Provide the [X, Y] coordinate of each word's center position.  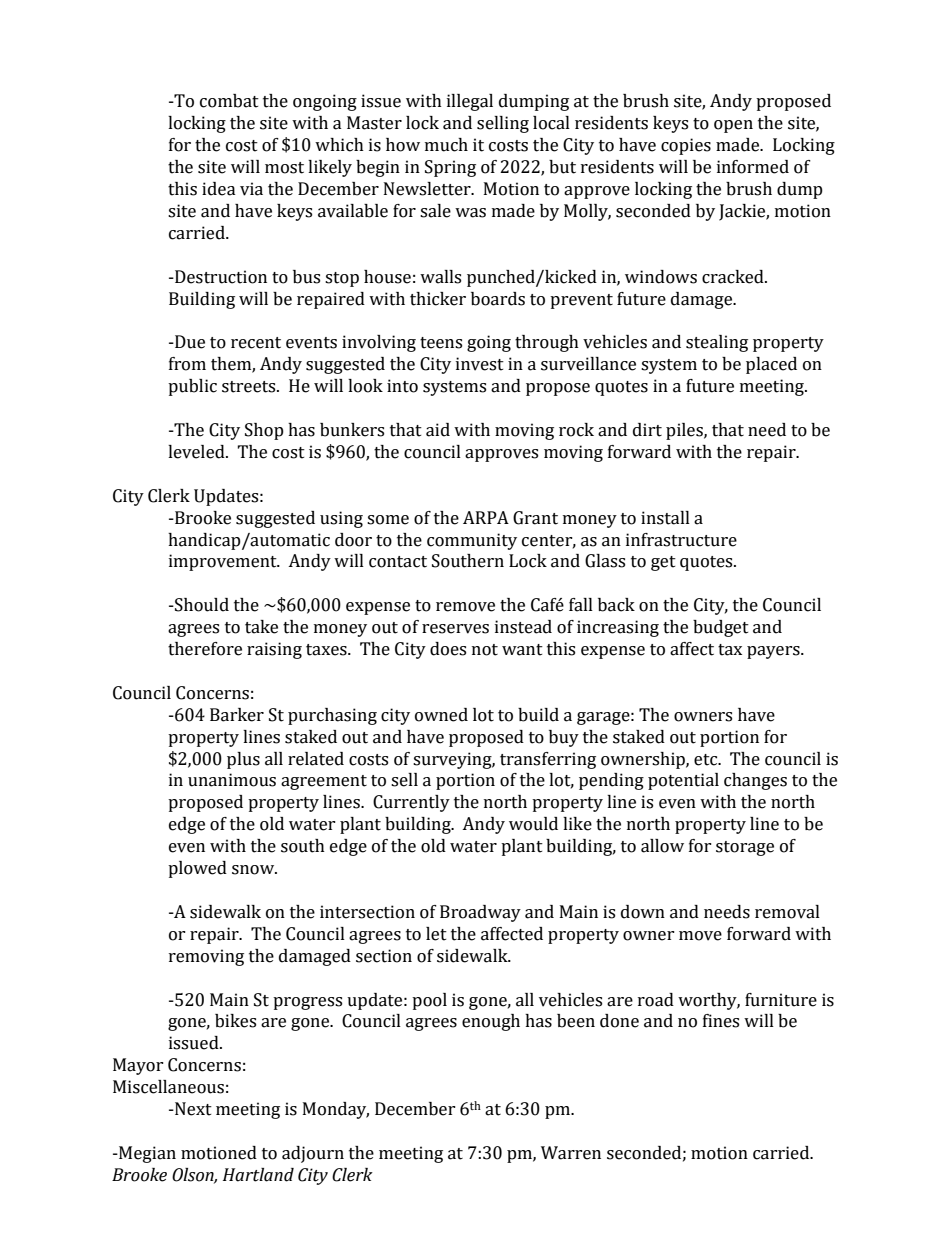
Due [189, 342]
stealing [717, 343]
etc [707, 760]
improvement [224, 562]
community [472, 541]
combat [229, 101]
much [446, 145]
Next [192, 1109]
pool [429, 1001]
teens [441, 343]
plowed [197, 869]
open [733, 126]
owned [441, 715]
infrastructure [681, 540]
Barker [237, 715]
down [643, 912]
